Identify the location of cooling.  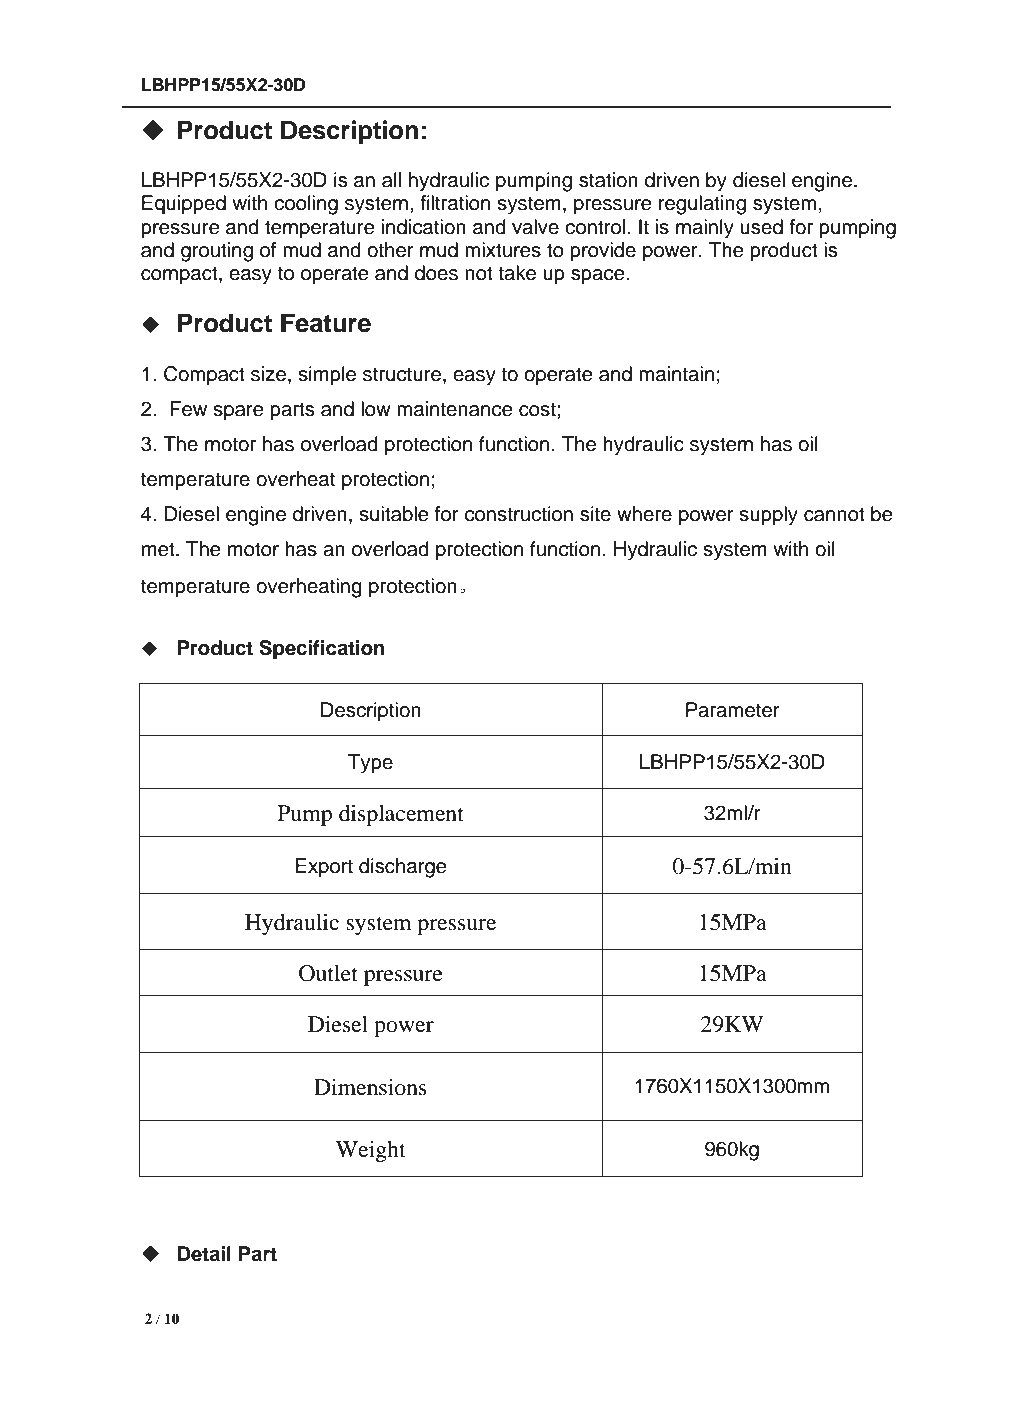
(306, 205).
